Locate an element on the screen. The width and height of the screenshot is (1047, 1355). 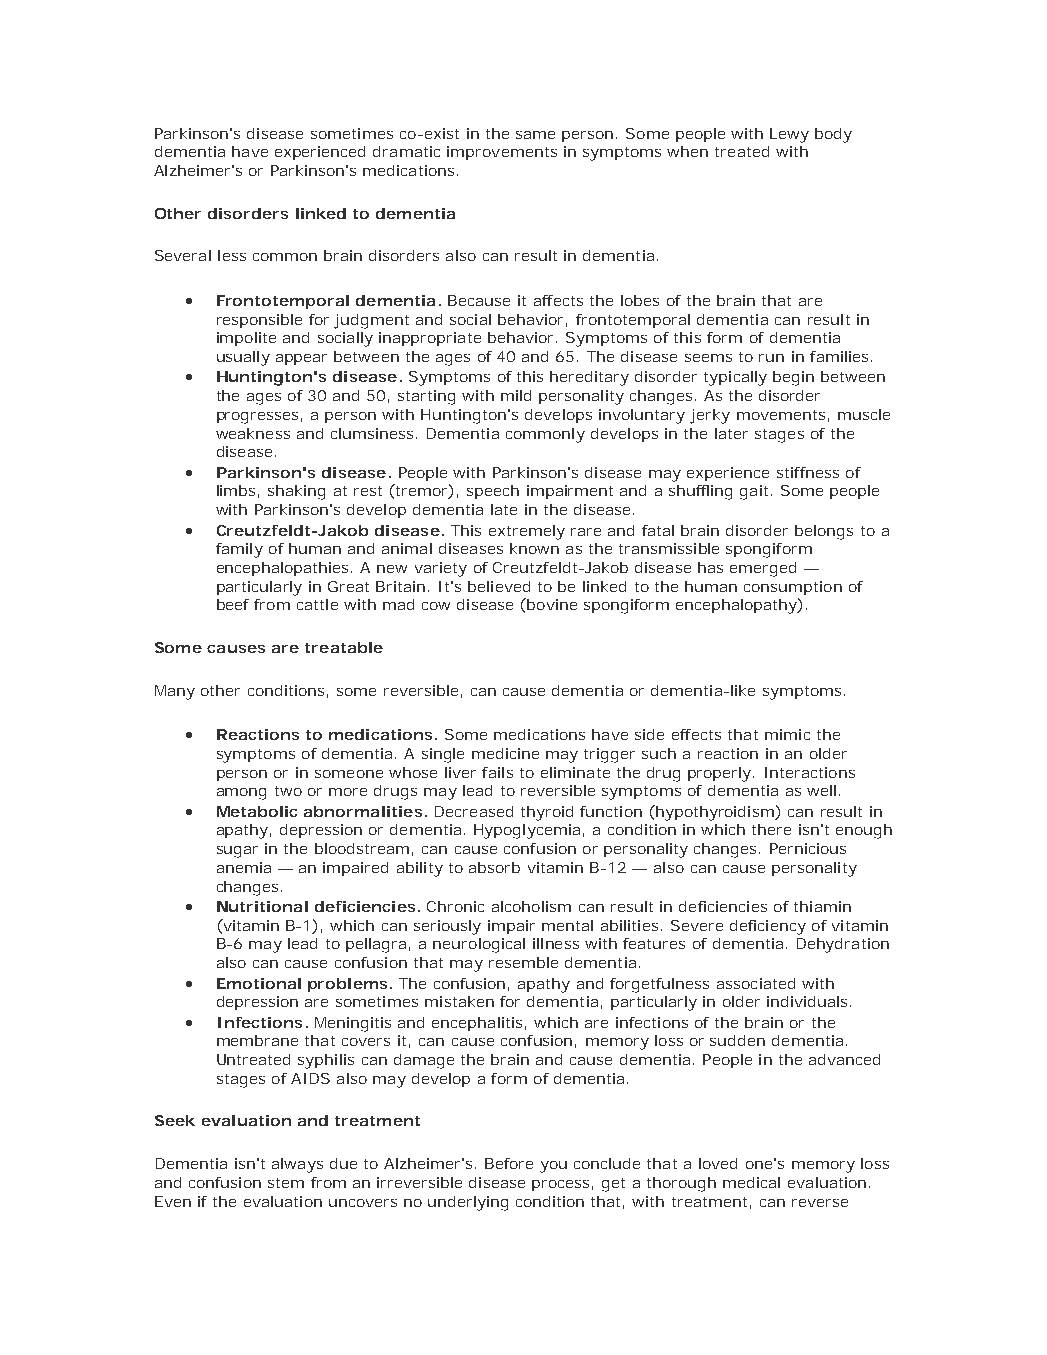
bovine is located at coordinates (551, 604).
